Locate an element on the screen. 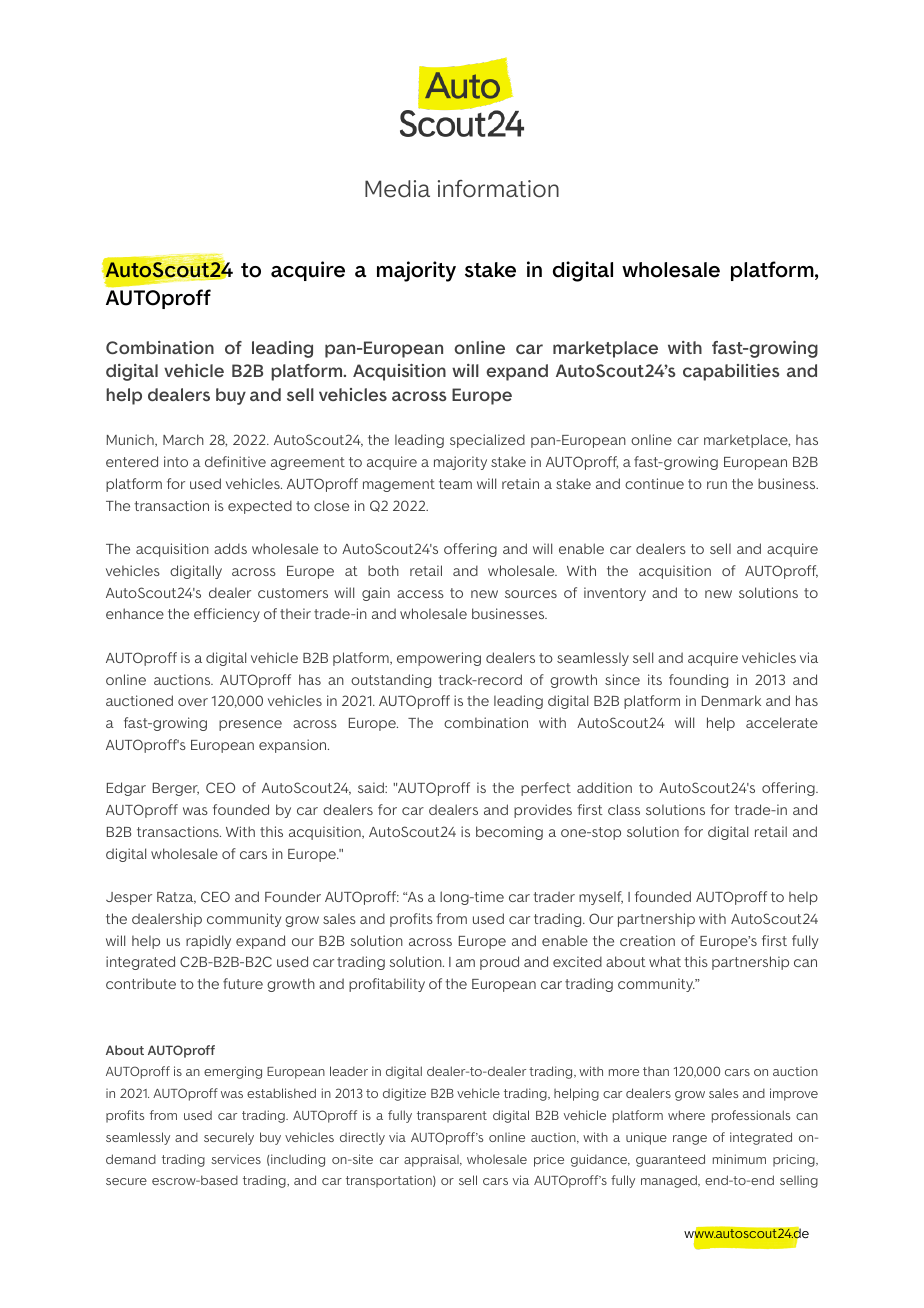  capabilities is located at coordinates (731, 372).
